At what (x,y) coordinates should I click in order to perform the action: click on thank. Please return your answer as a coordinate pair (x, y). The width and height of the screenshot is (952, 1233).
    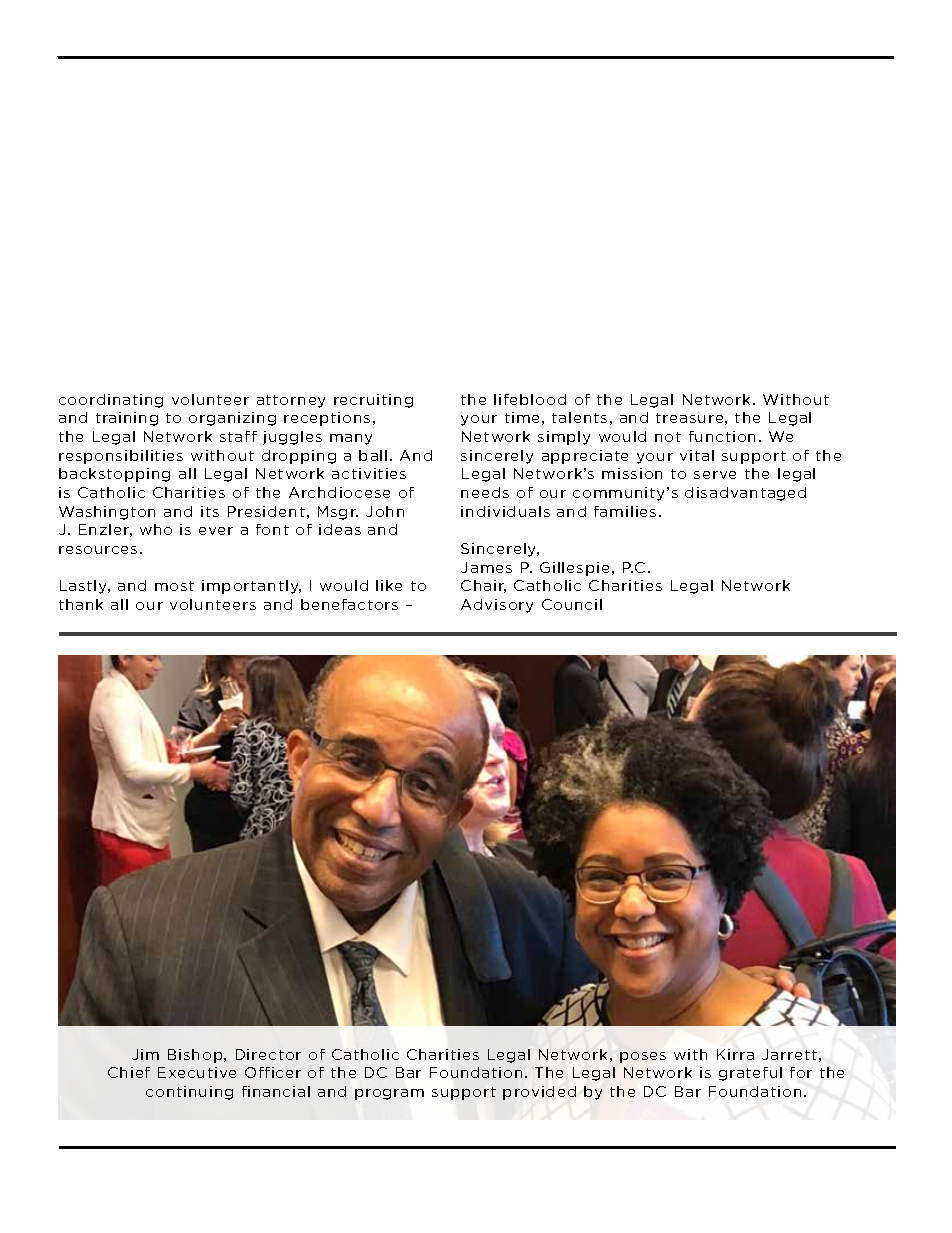
    Looking at the image, I should click on (81, 604).
